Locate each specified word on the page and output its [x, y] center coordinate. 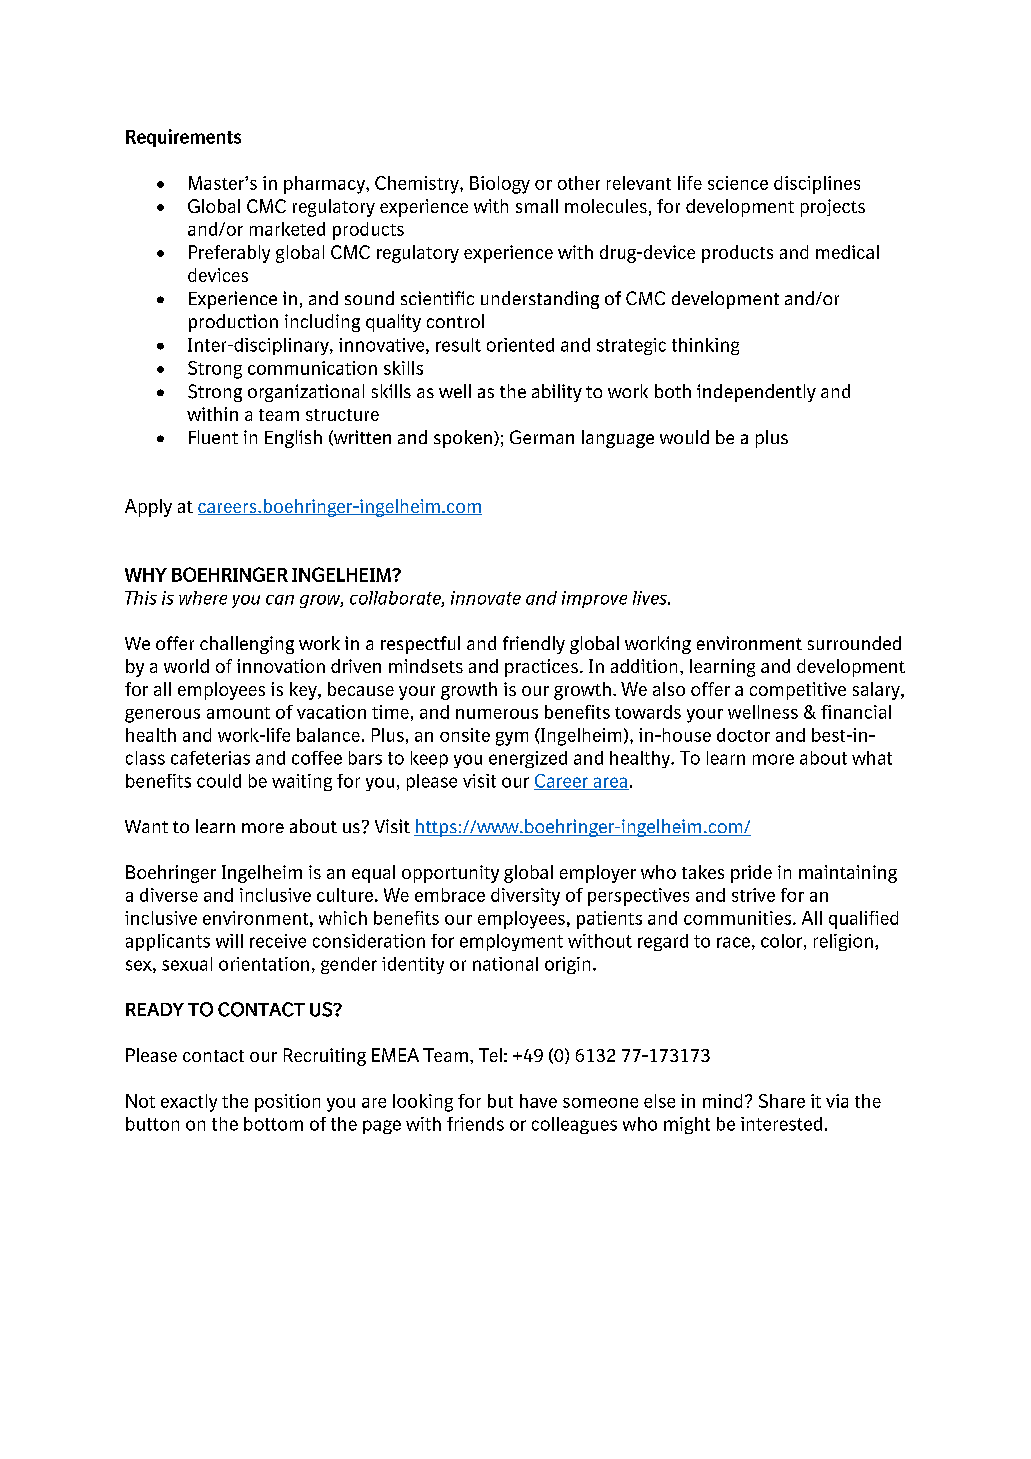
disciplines [817, 185]
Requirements [183, 138]
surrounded [854, 643]
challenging [247, 645]
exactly [189, 1103]
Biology [500, 185]
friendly [534, 645]
